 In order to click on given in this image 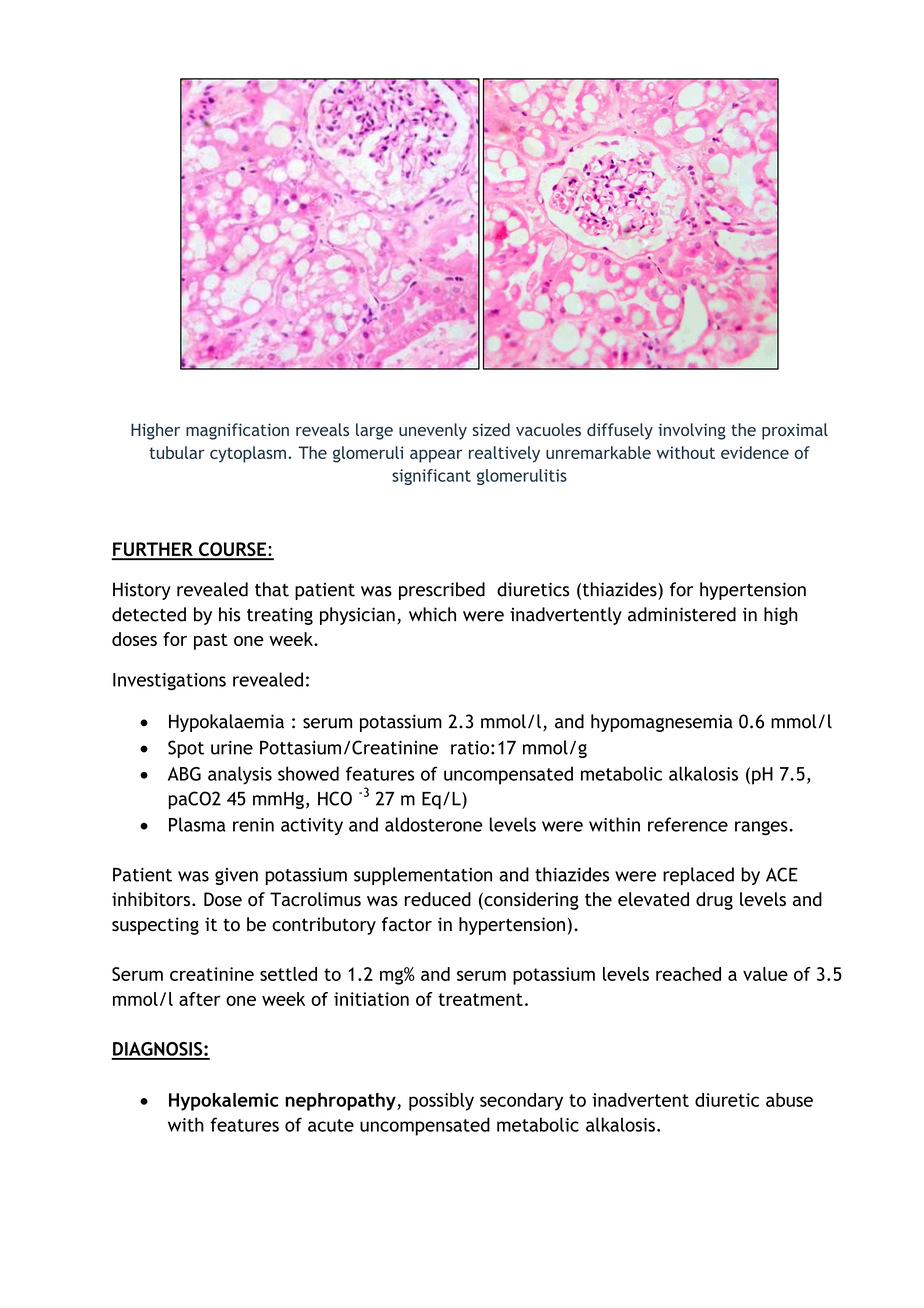, I will do `click(236, 876)`.
